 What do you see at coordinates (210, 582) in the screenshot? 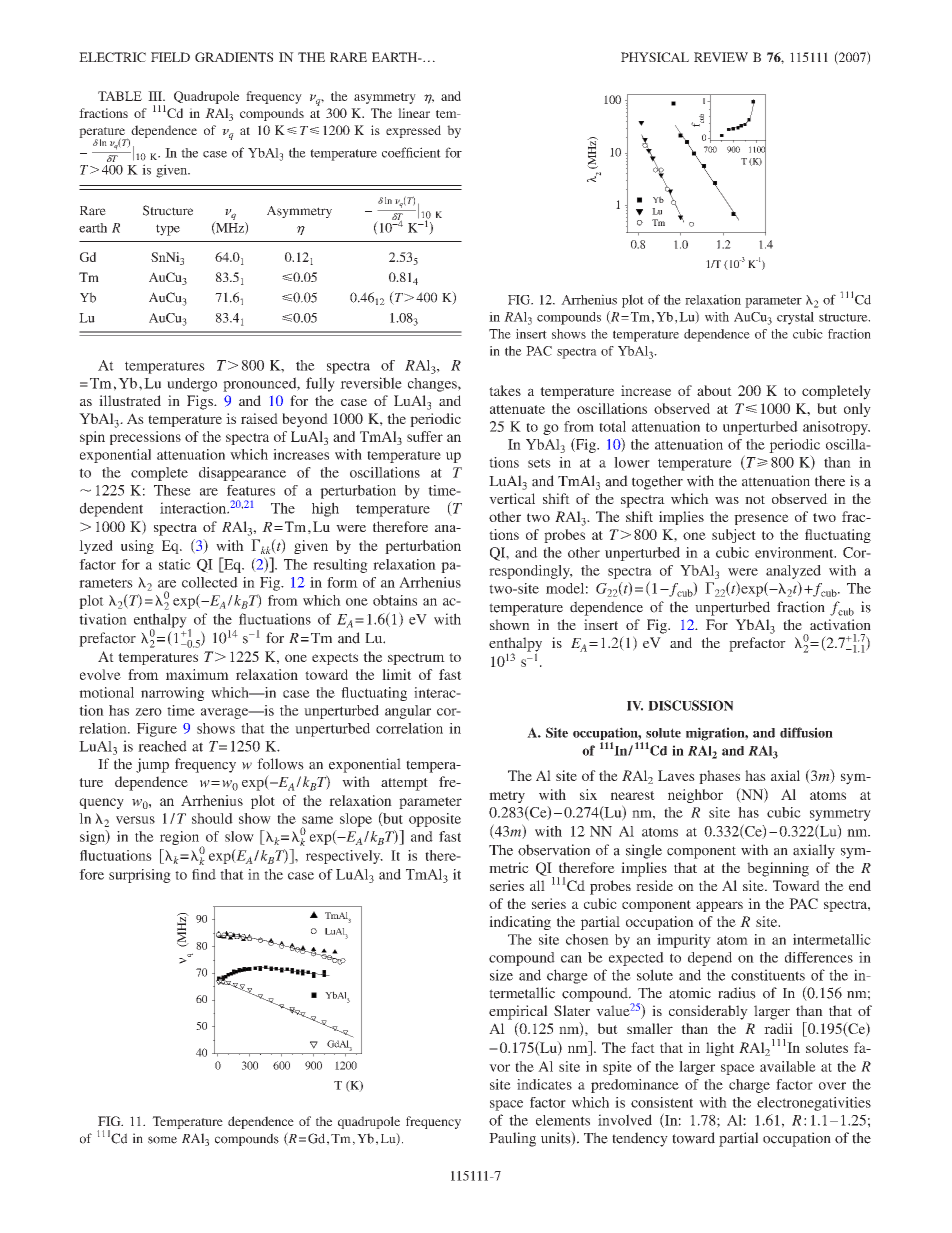
I see `collected` at bounding box center [210, 582].
